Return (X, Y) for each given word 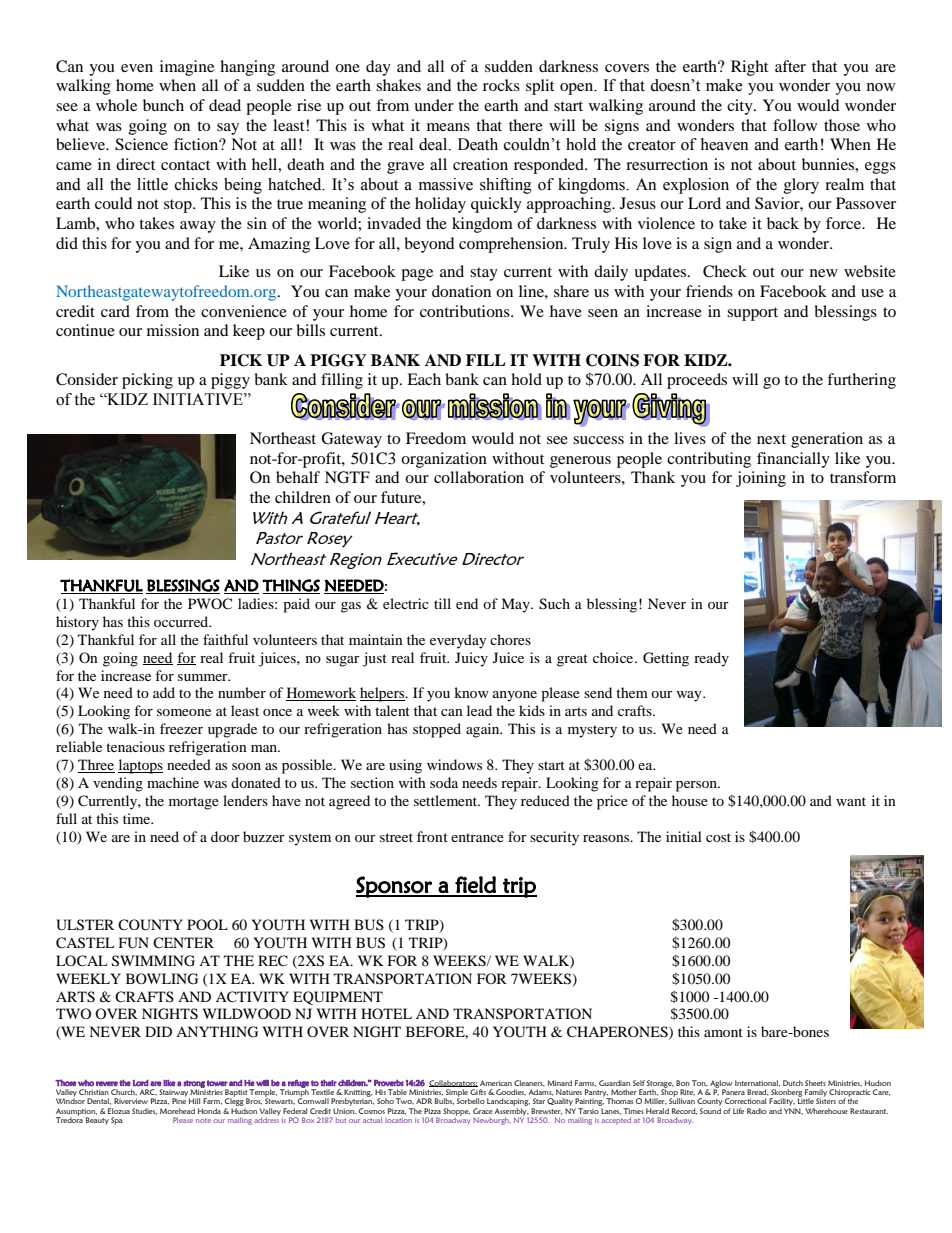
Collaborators (453, 1083)
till (442, 603)
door (225, 836)
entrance (477, 837)
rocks (501, 85)
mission (173, 330)
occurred (182, 621)
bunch (163, 105)
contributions (466, 311)
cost (718, 837)
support (752, 314)
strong (194, 1085)
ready (711, 659)
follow (795, 125)
